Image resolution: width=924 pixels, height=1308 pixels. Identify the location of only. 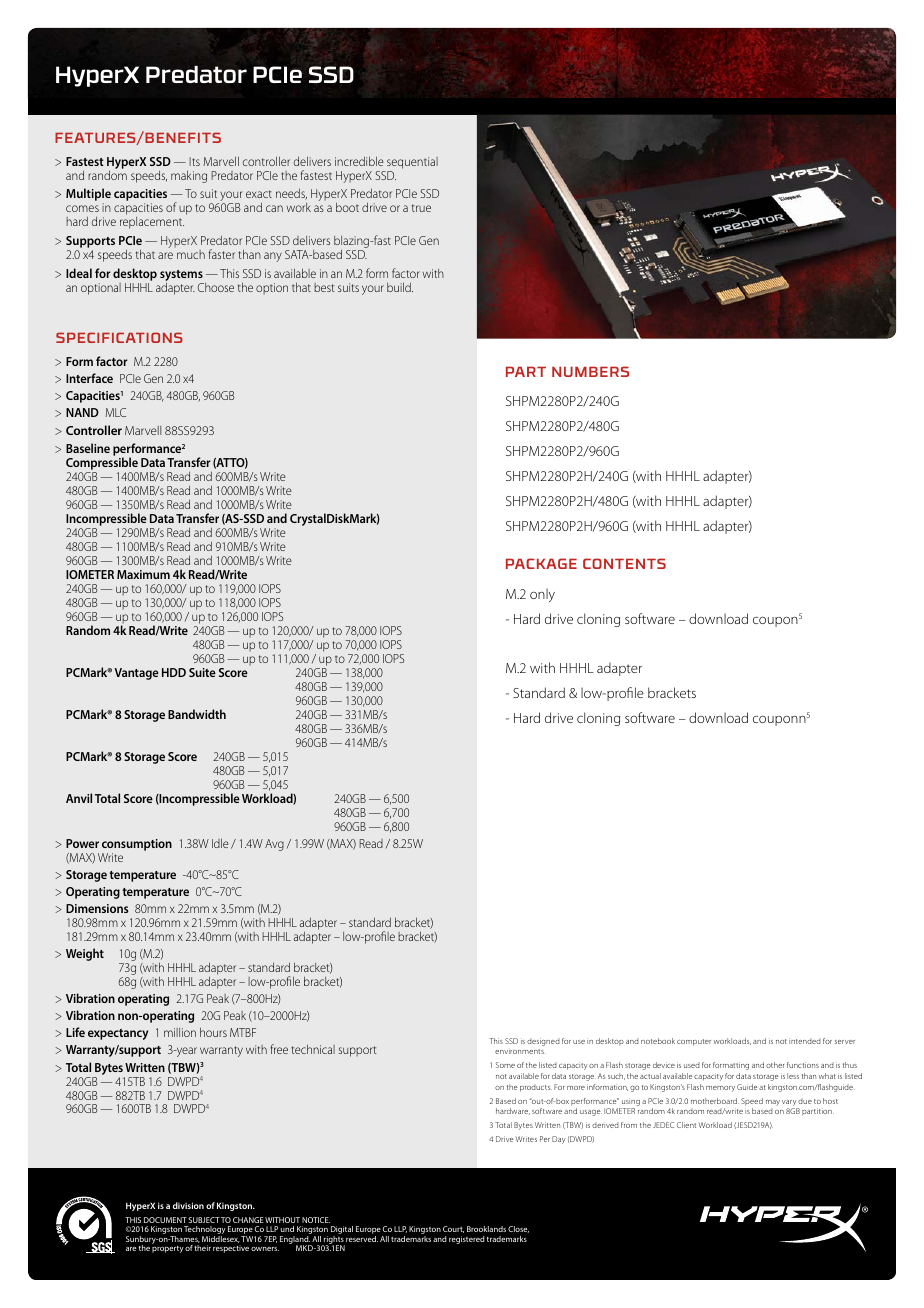
(542, 595).
